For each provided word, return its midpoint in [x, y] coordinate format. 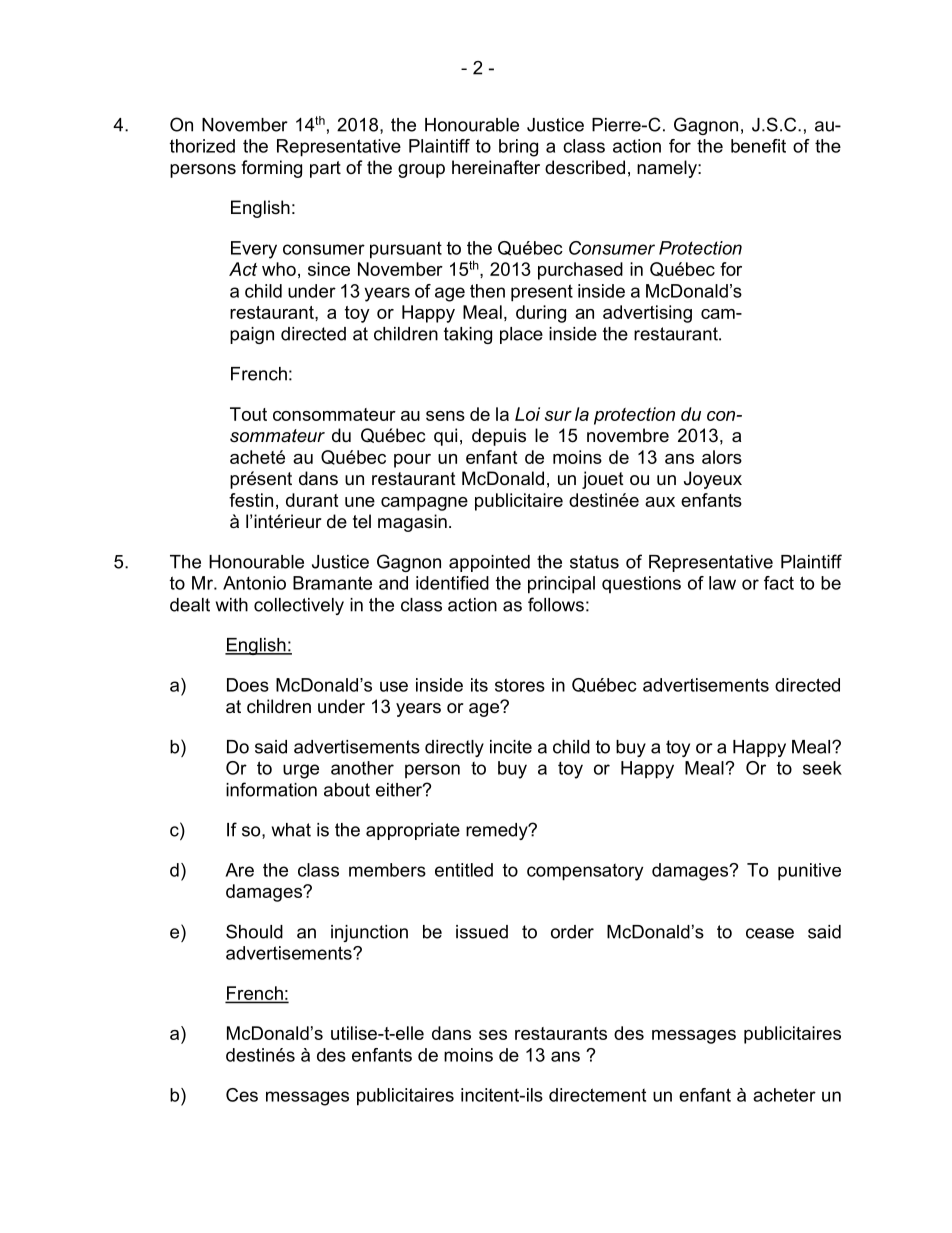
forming [271, 169]
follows [556, 604]
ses [493, 1035]
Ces [242, 1095]
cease [770, 933]
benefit [758, 146]
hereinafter [496, 167]
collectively [299, 606]
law [722, 583]
